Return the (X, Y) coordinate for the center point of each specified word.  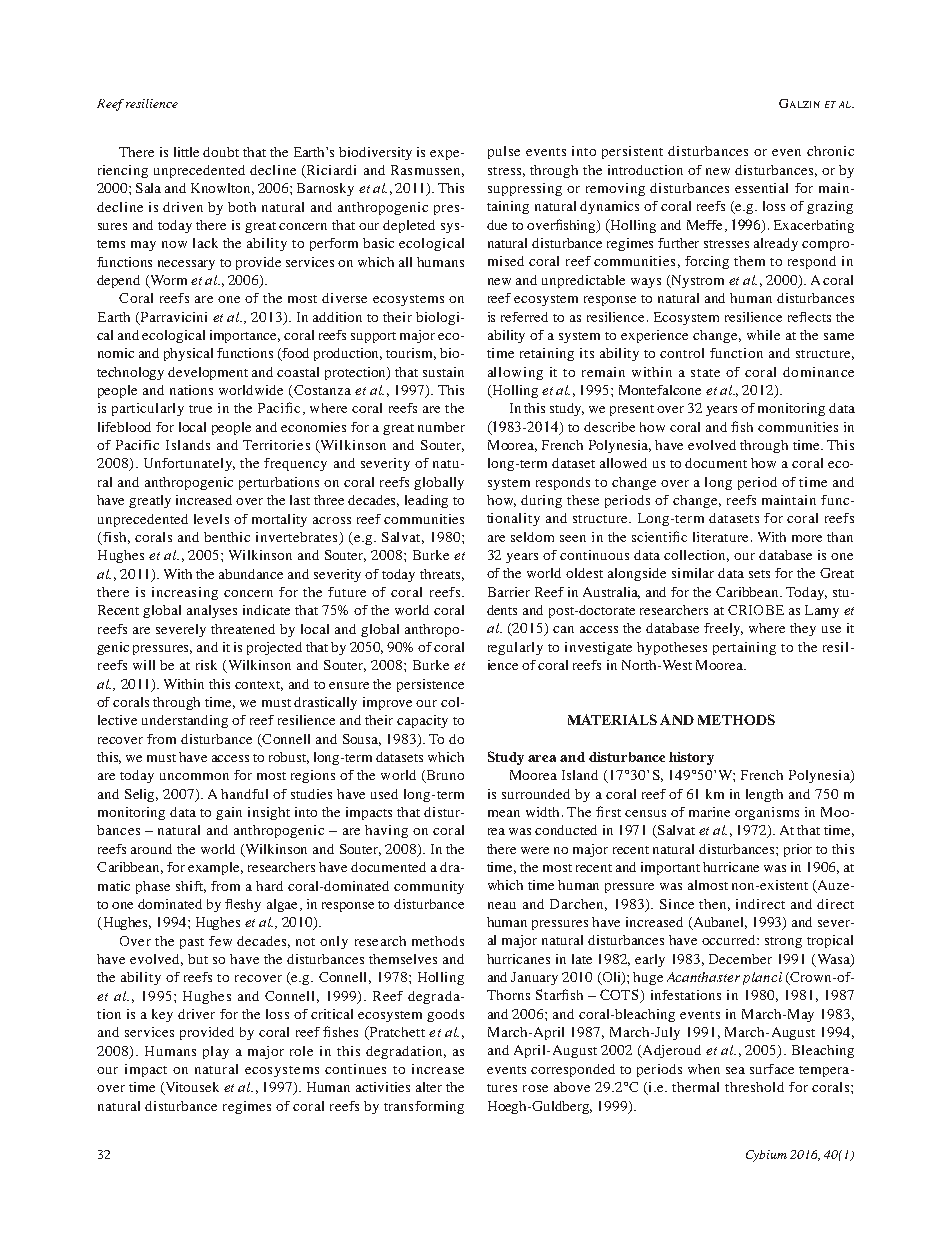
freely (723, 629)
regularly (515, 648)
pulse (504, 152)
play (216, 1052)
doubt (221, 152)
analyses (212, 611)
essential (761, 188)
